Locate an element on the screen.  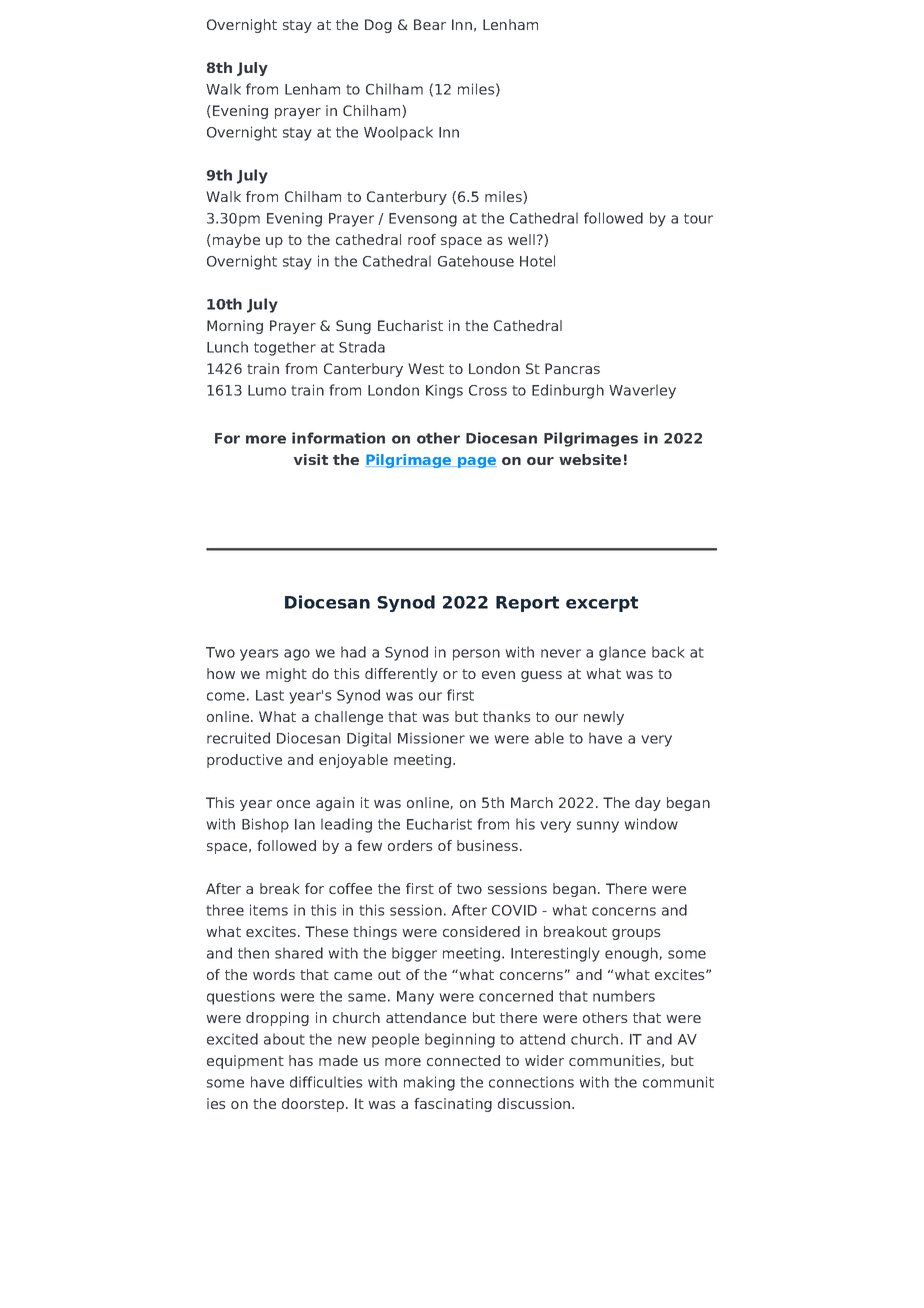
Waverley is located at coordinates (642, 391).
